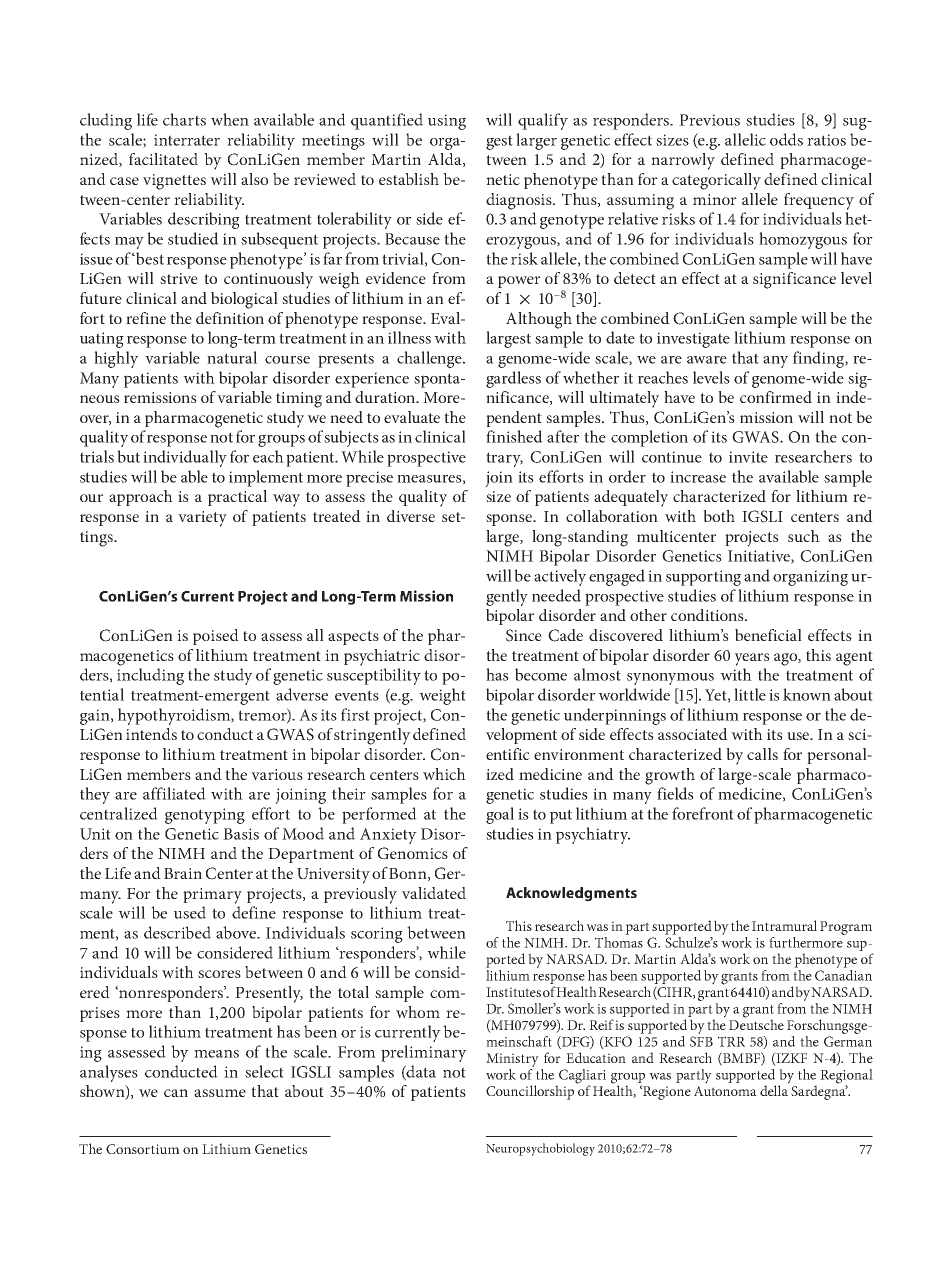 This screenshot has height=1261, width=952. Describe the element at coordinates (216, 637) in the screenshot. I see `poised` at that location.
